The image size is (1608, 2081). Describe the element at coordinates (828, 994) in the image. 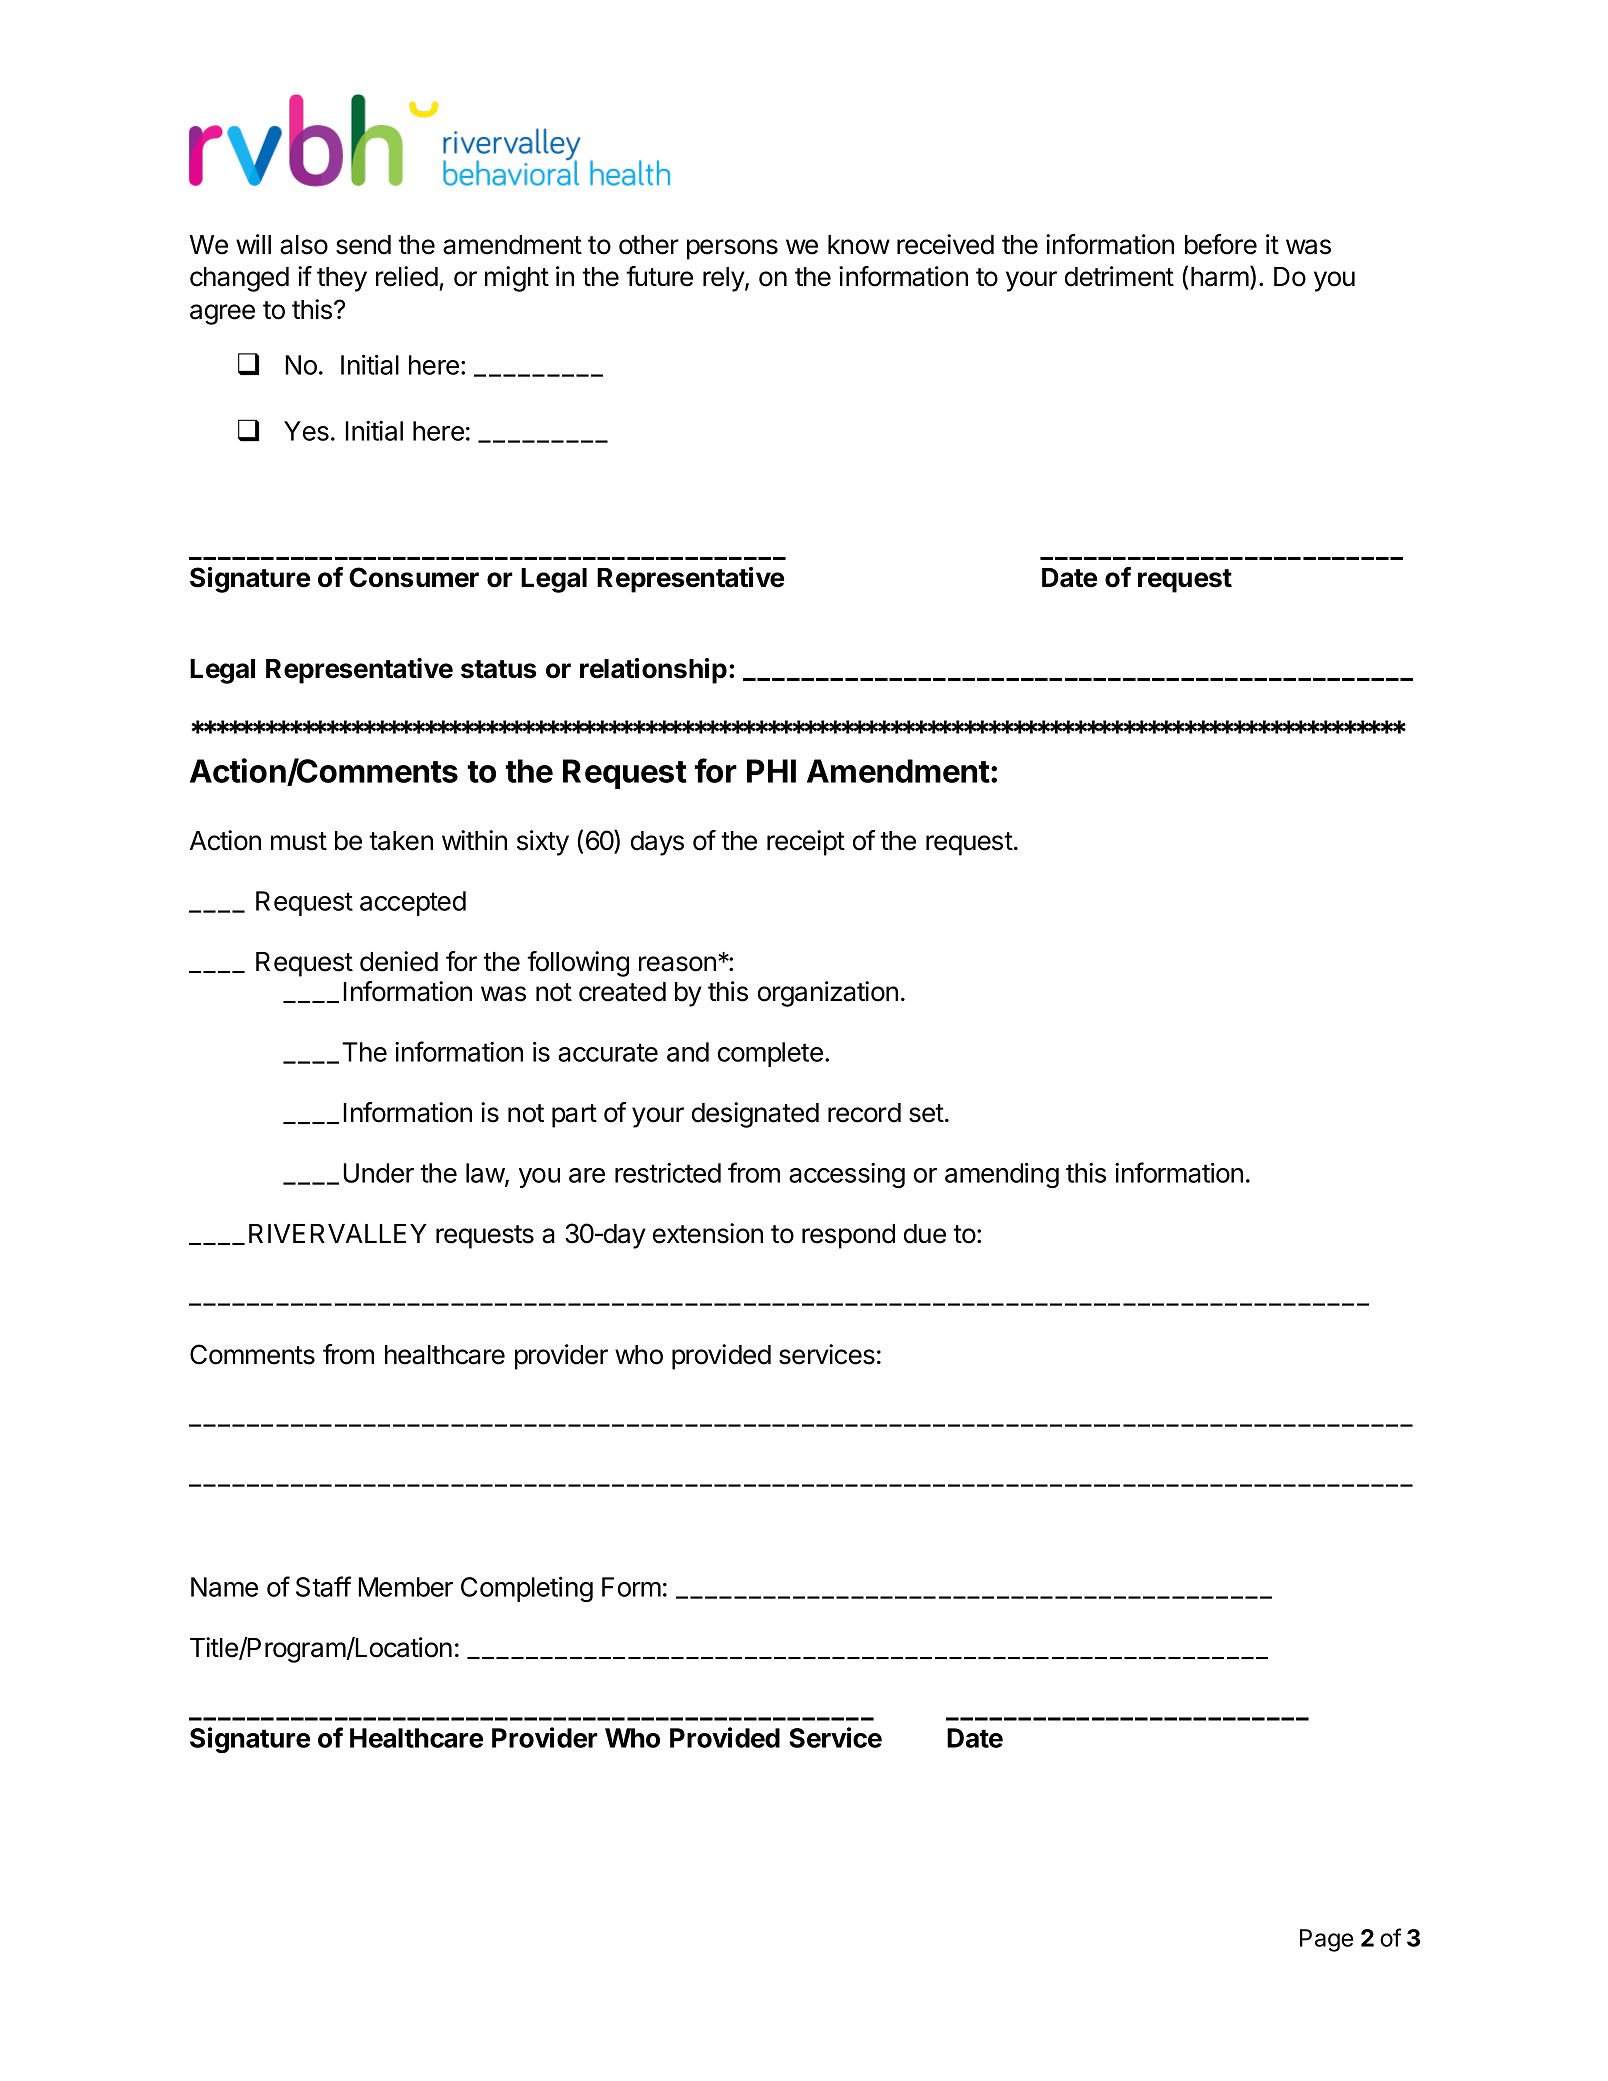

I see `organization` at that location.
